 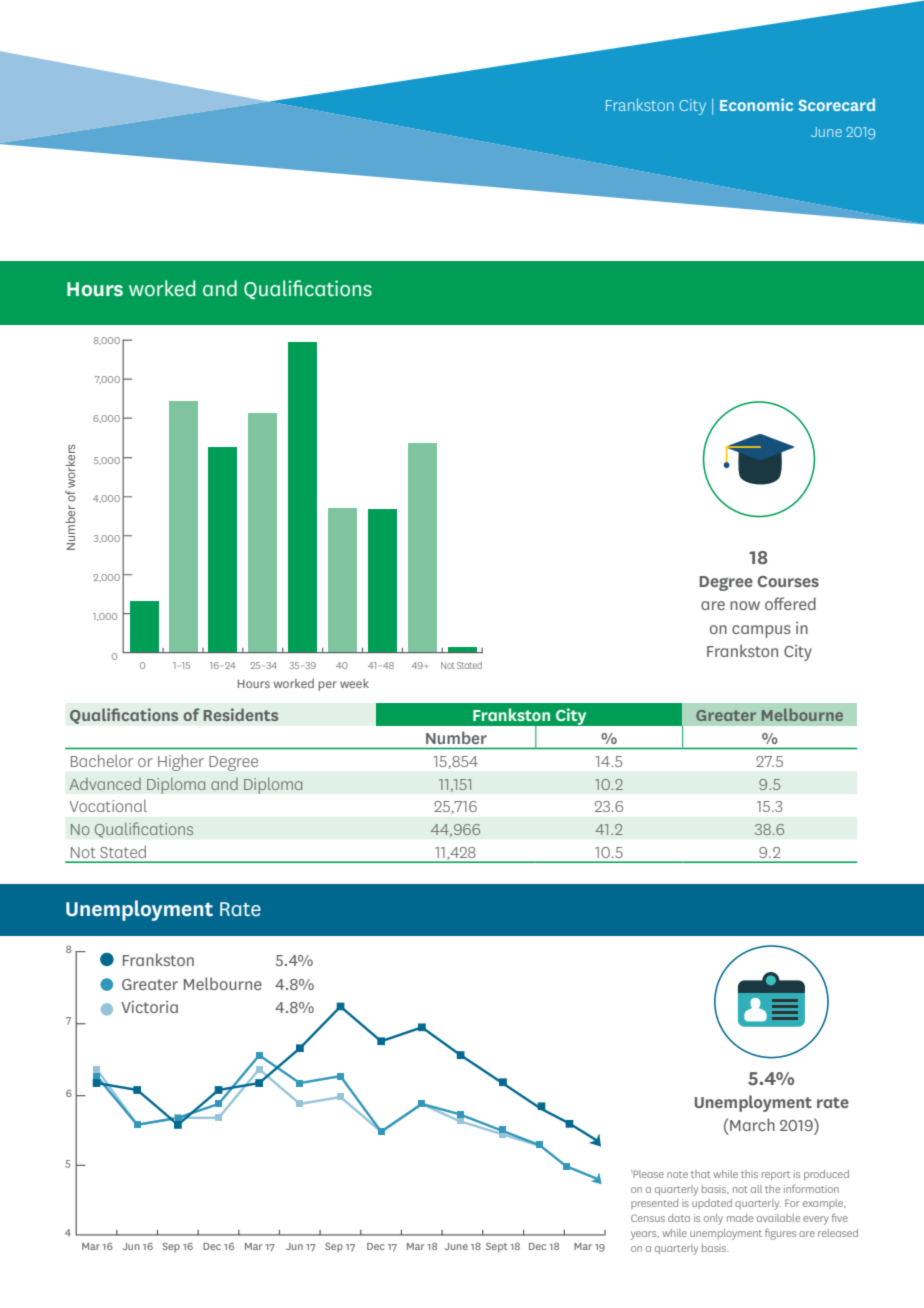 What do you see at coordinates (837, 104) in the screenshot?
I see `Scorecard` at bounding box center [837, 104].
